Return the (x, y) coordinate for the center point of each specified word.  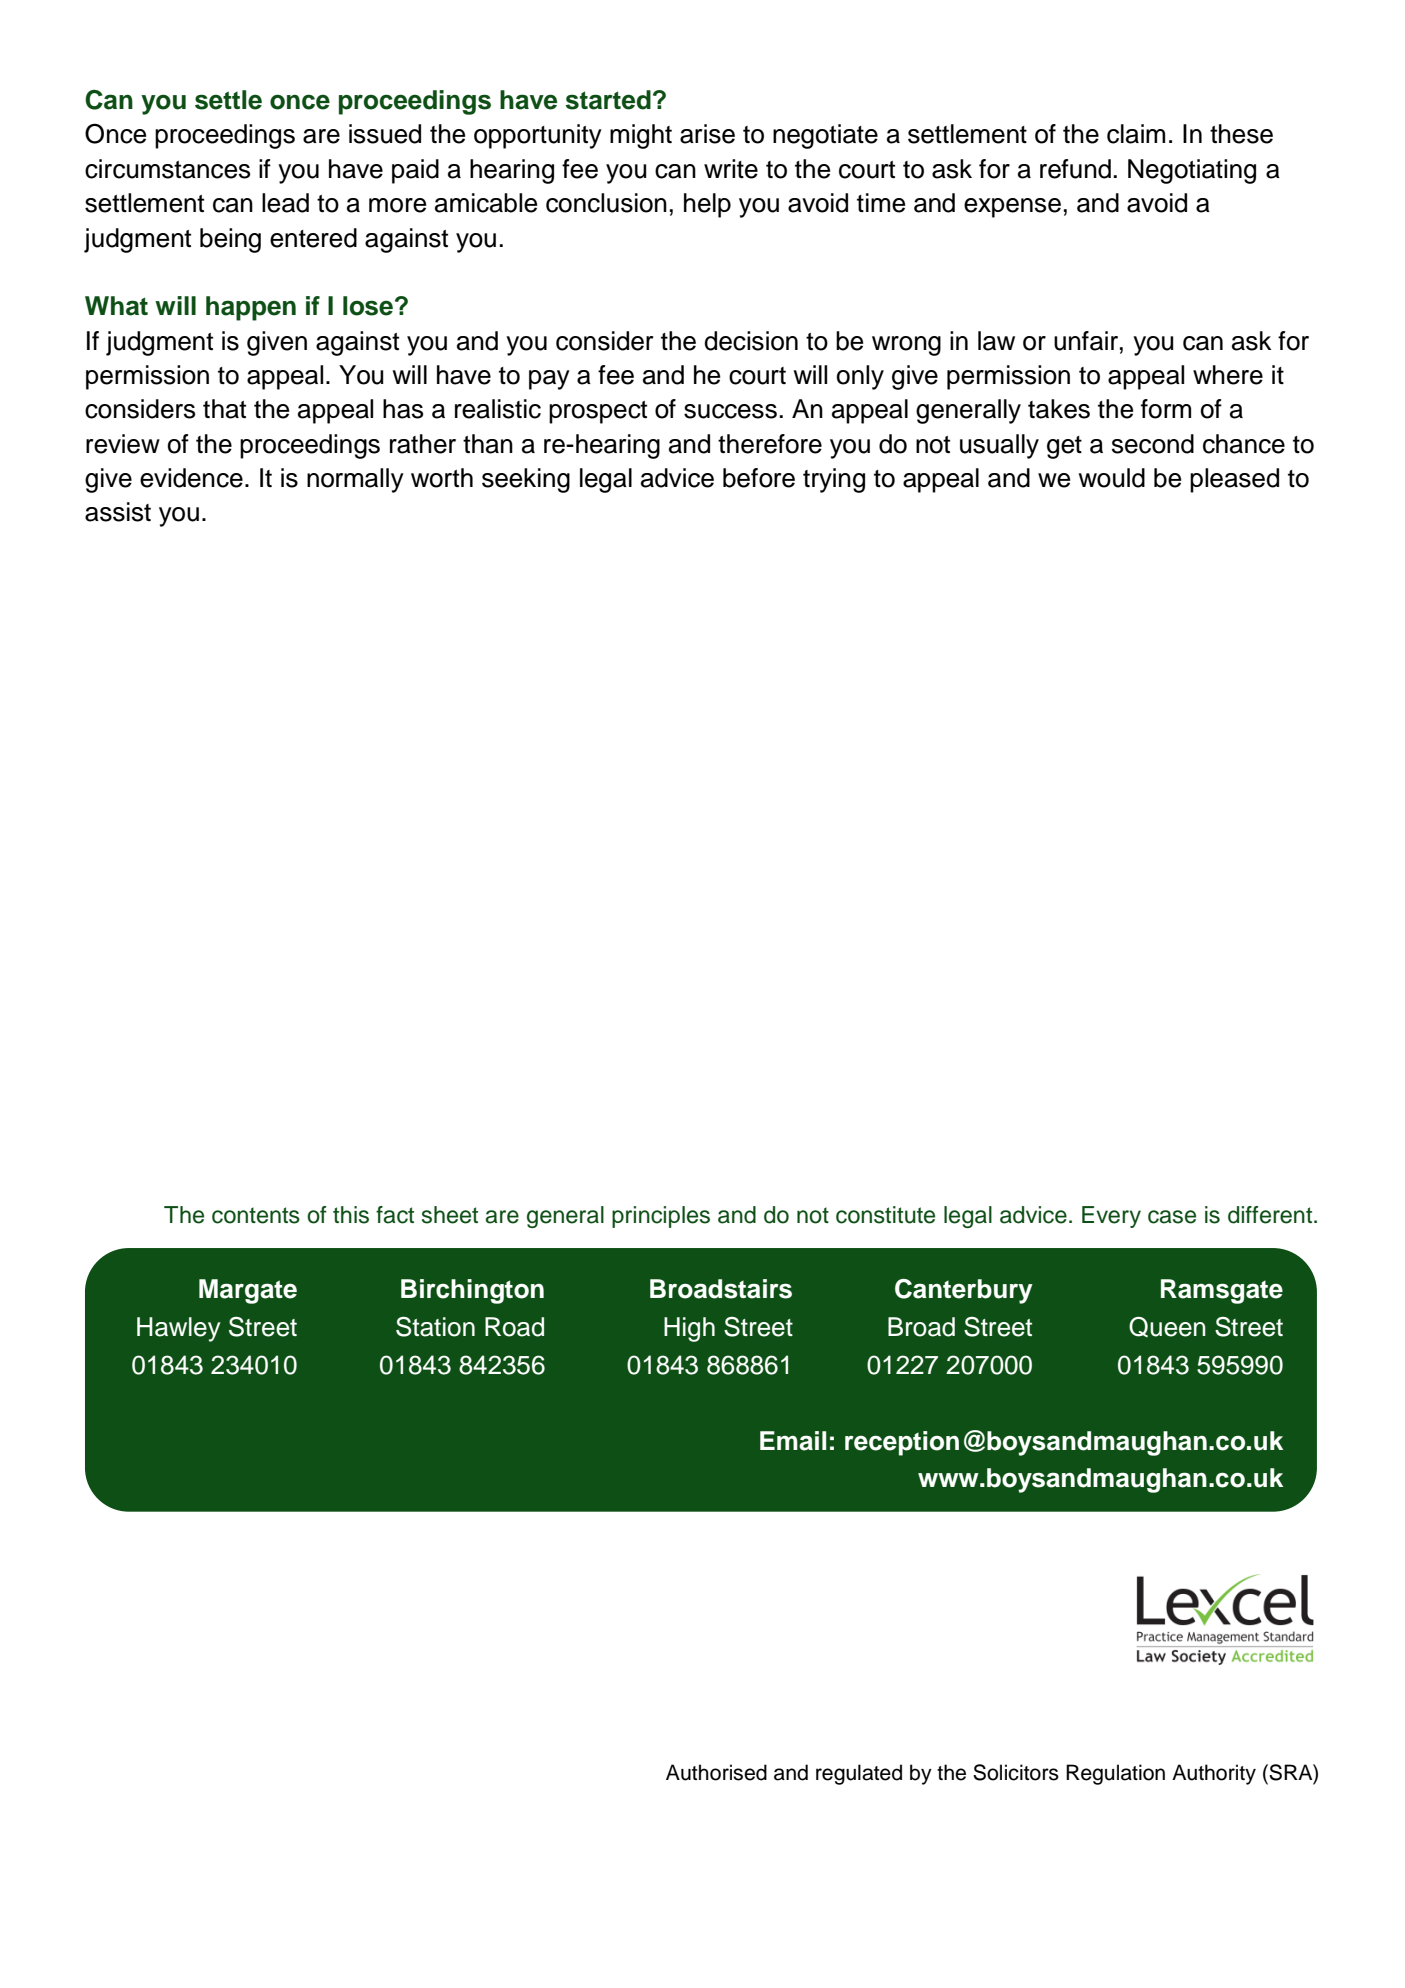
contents (256, 1215)
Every (1111, 1217)
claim (1136, 134)
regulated (859, 1774)
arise (707, 134)
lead (285, 203)
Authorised (716, 1772)
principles (661, 1217)
